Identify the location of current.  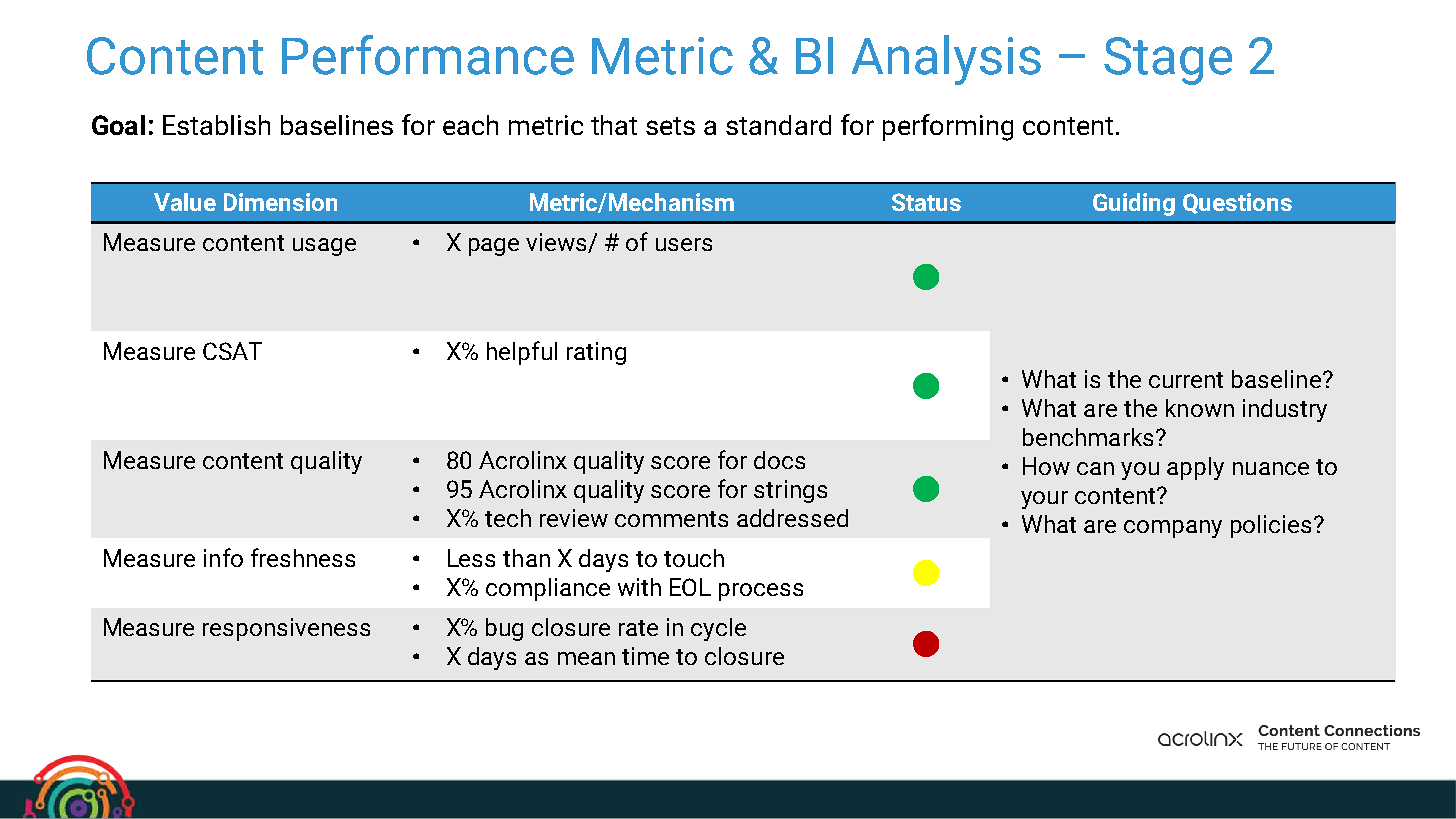
(1186, 380).
